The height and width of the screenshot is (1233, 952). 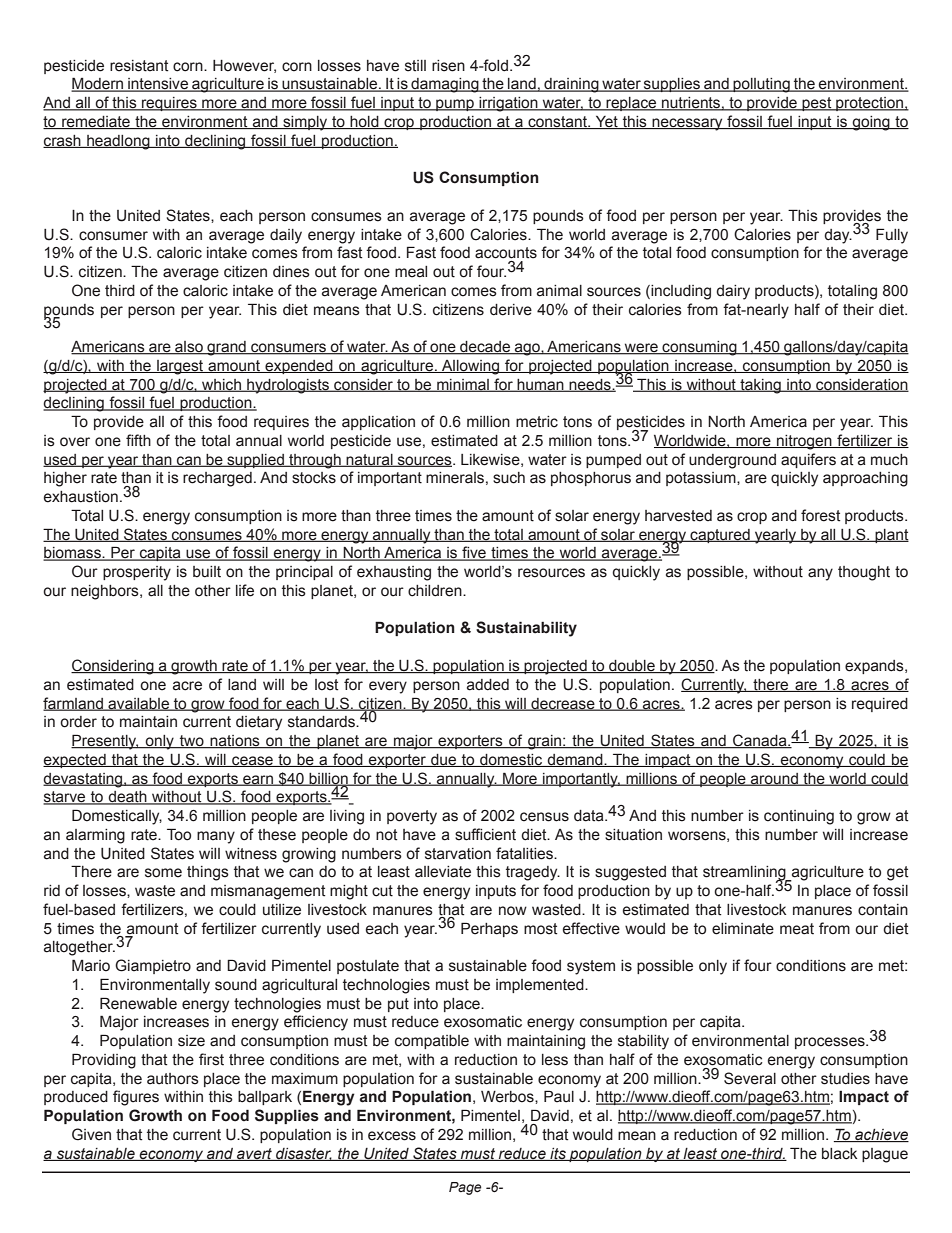 What do you see at coordinates (509, 478) in the screenshot?
I see `such` at bounding box center [509, 478].
